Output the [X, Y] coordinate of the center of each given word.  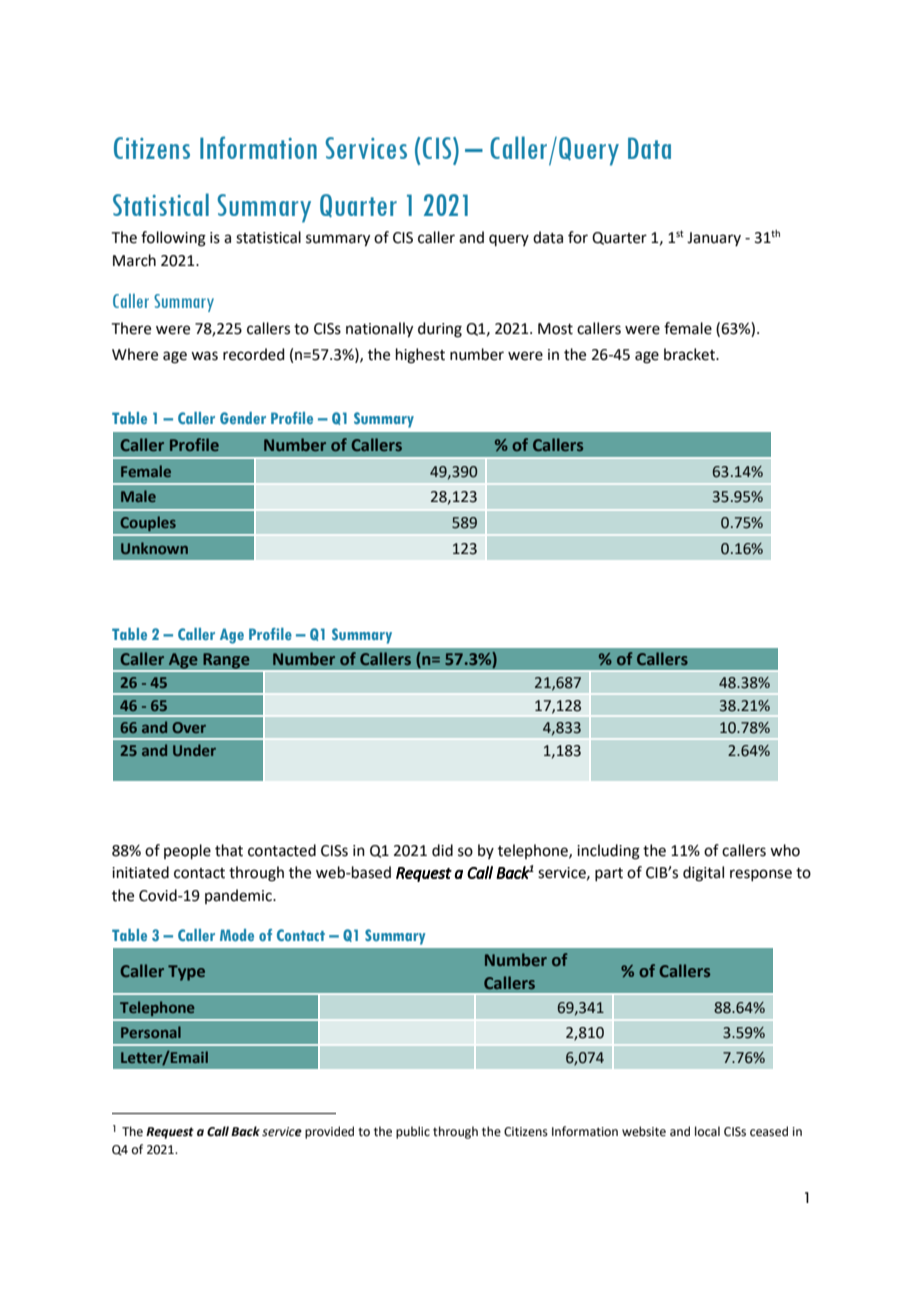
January [714, 239]
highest [420, 356]
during [440, 330]
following [173, 239]
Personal [151, 1032]
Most [555, 329]
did [442, 850]
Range [226, 662]
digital [703, 874]
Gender [243, 418]
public [413, 1132]
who [785, 850]
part [609, 874]
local [707, 1131]
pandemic [239, 896]
